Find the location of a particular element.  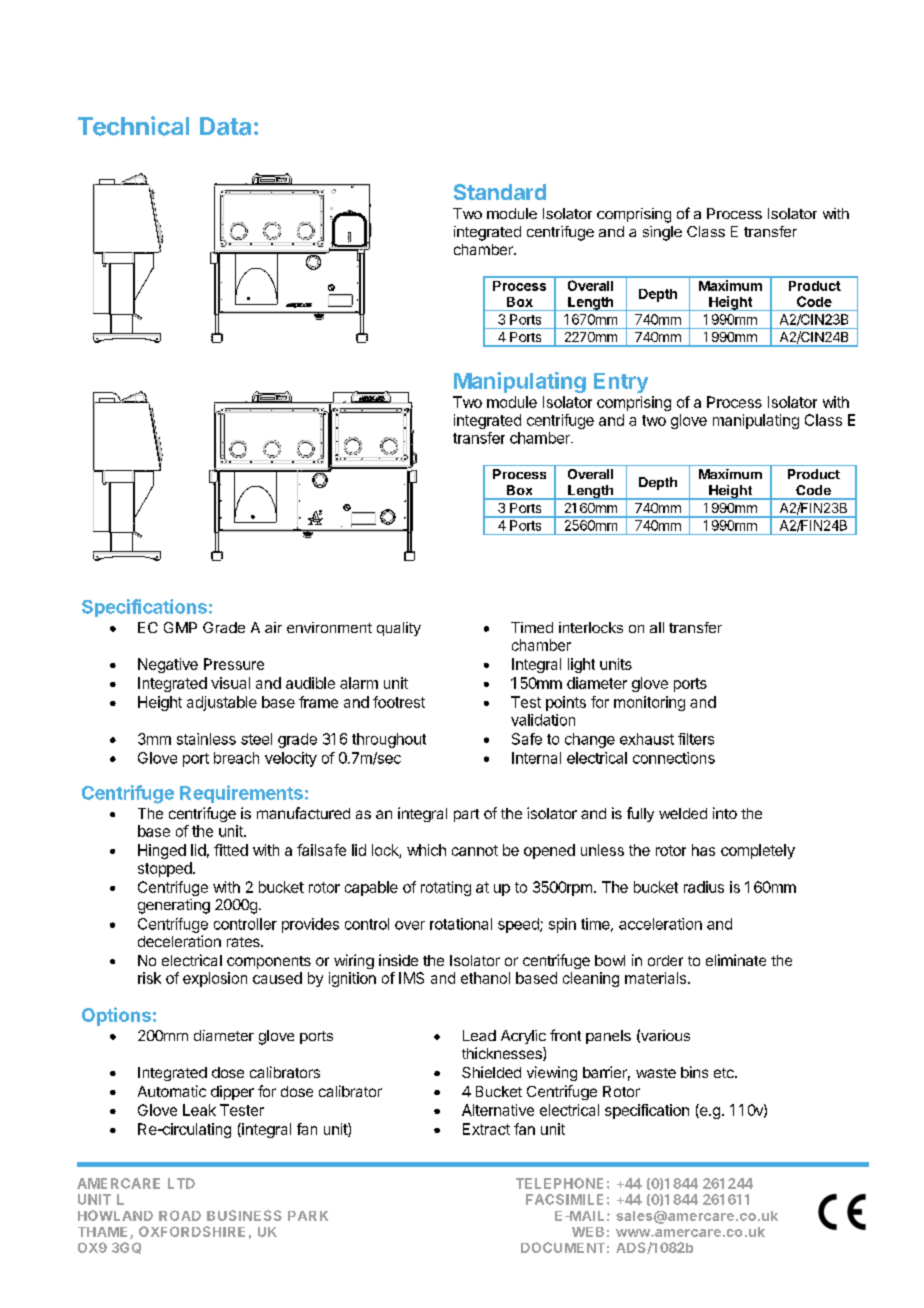

stopped is located at coordinates (166, 869).
